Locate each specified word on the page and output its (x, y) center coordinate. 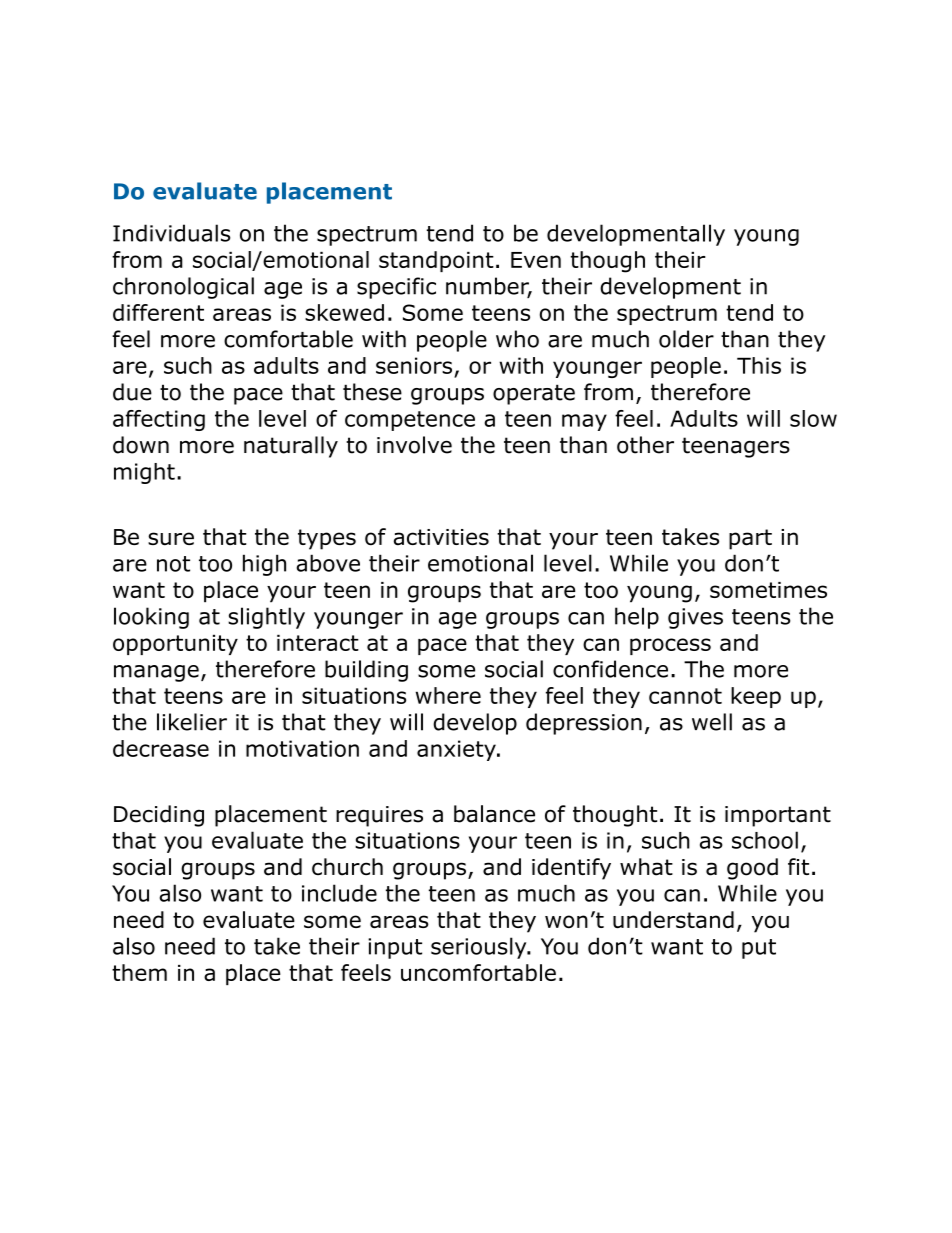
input (395, 948)
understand (673, 919)
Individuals (171, 233)
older (686, 339)
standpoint (436, 261)
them (139, 972)
